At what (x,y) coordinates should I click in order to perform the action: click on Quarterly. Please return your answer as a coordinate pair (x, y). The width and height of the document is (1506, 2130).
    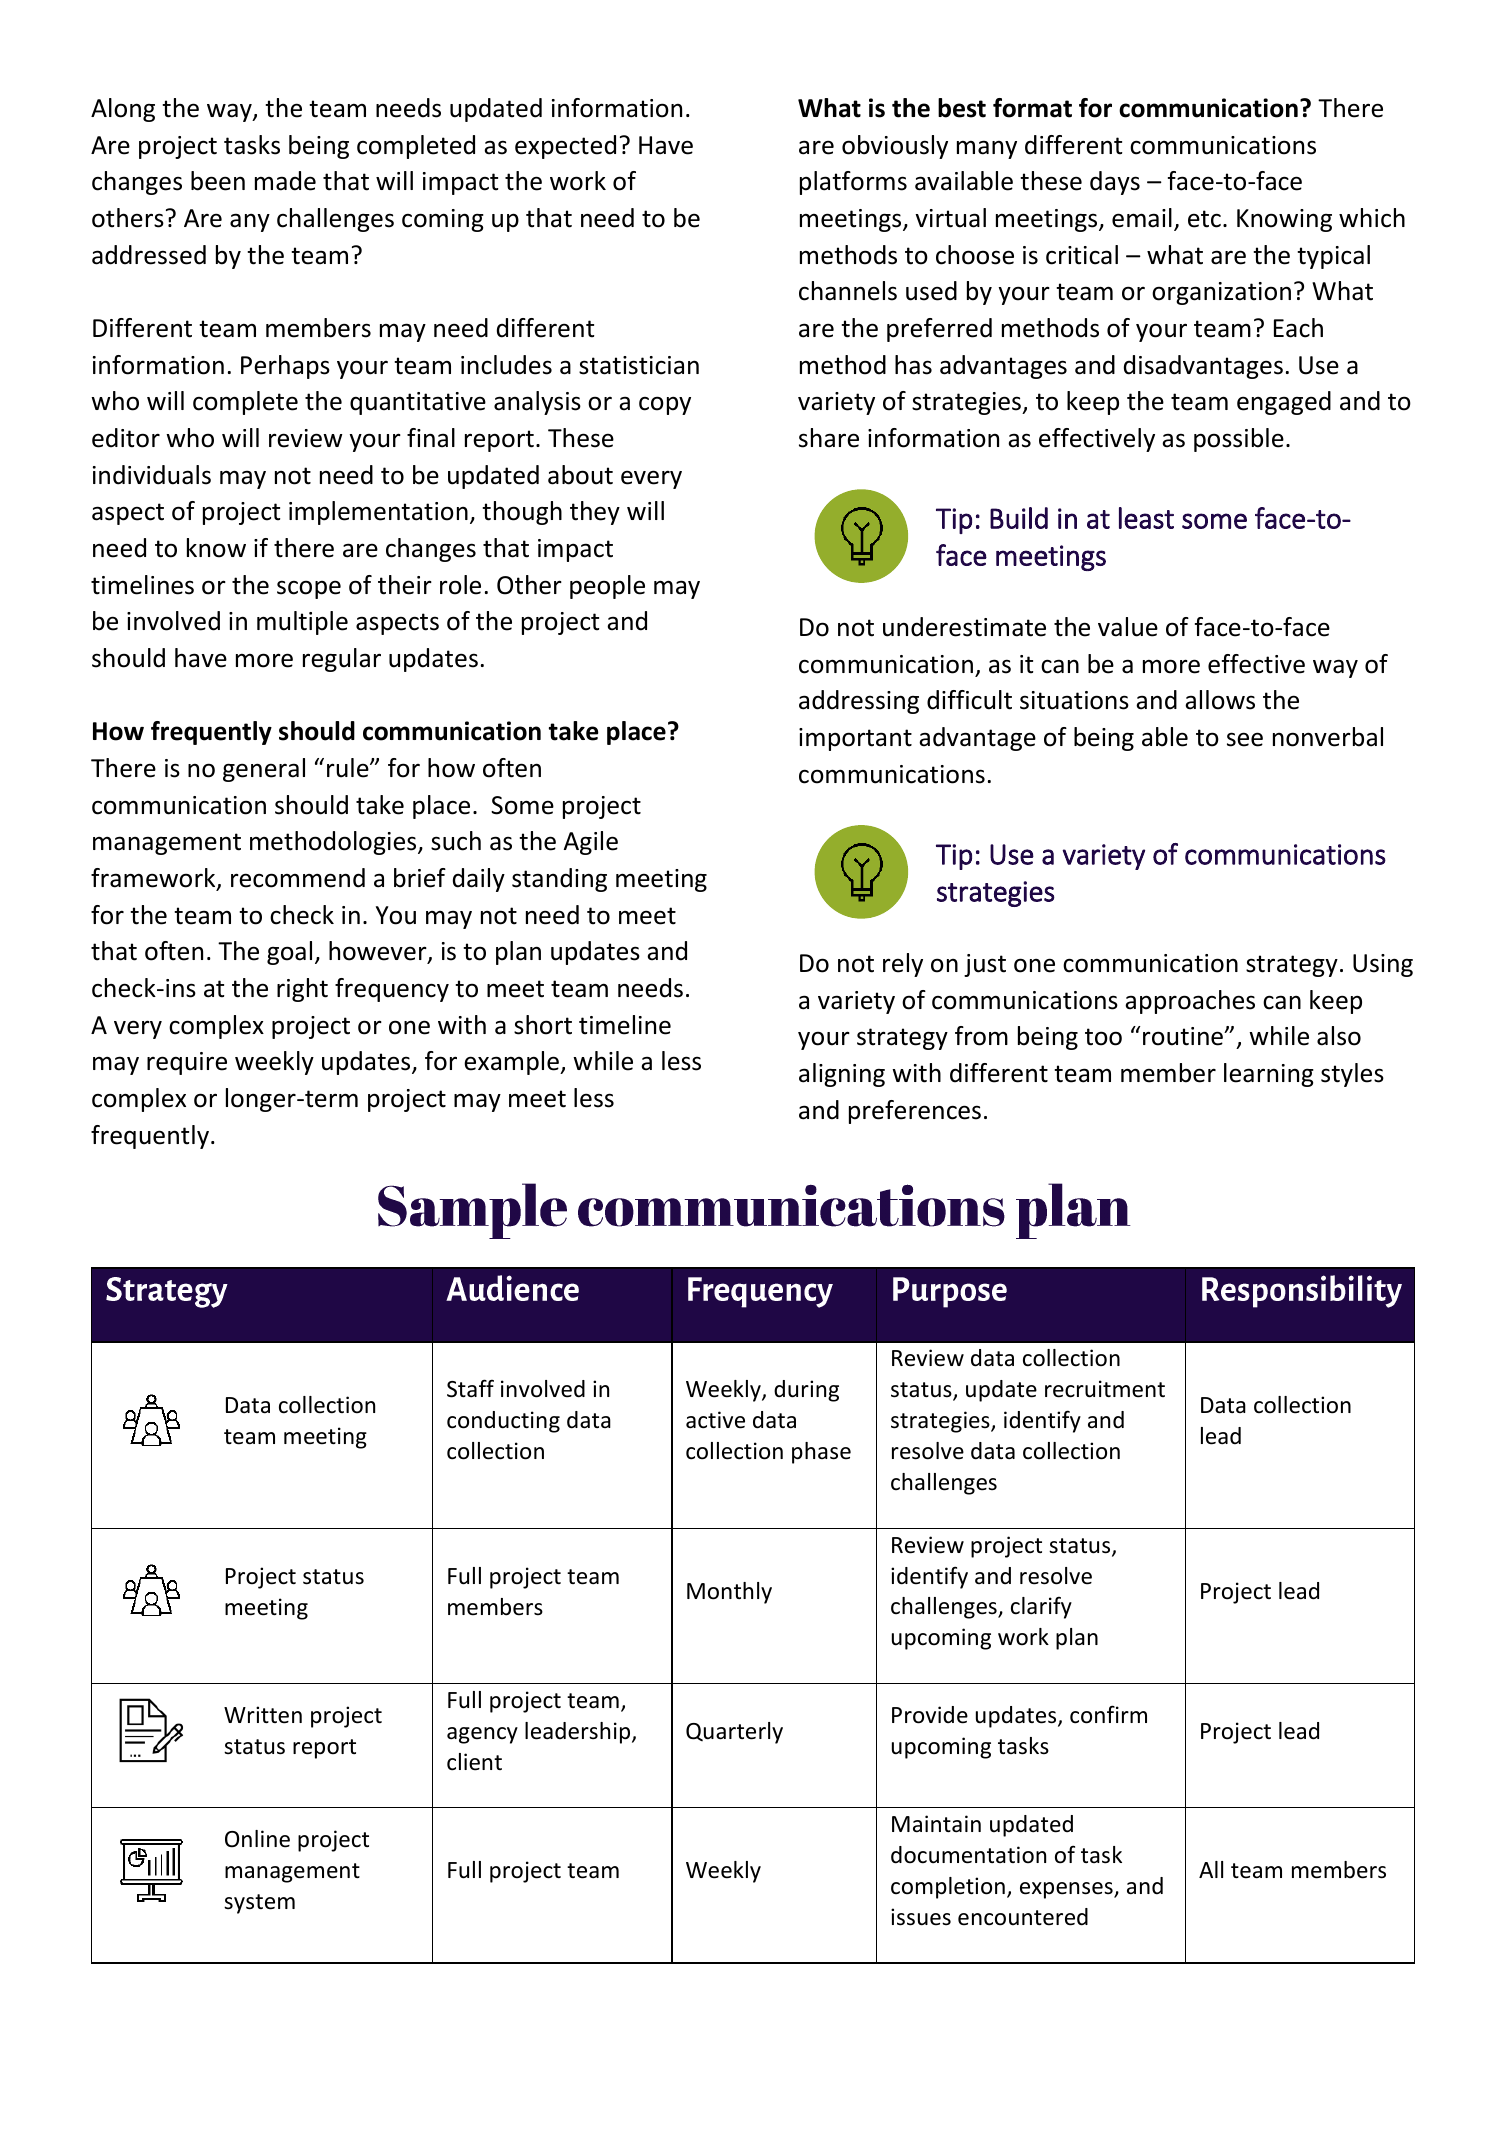
    Looking at the image, I should click on (734, 1733).
